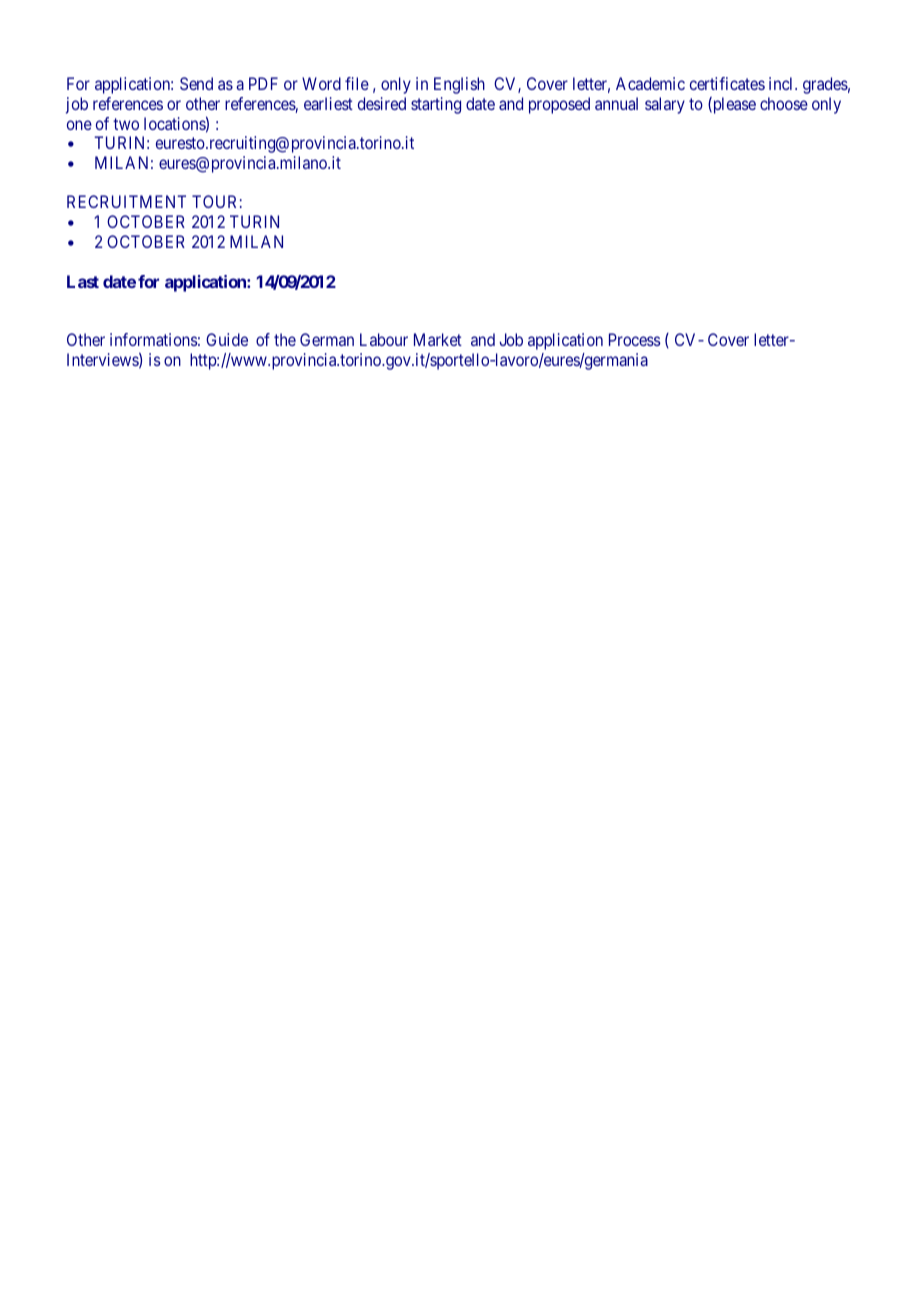 The height and width of the document is (1308, 924). What do you see at coordinates (459, 85) in the document?
I see `English` at bounding box center [459, 85].
